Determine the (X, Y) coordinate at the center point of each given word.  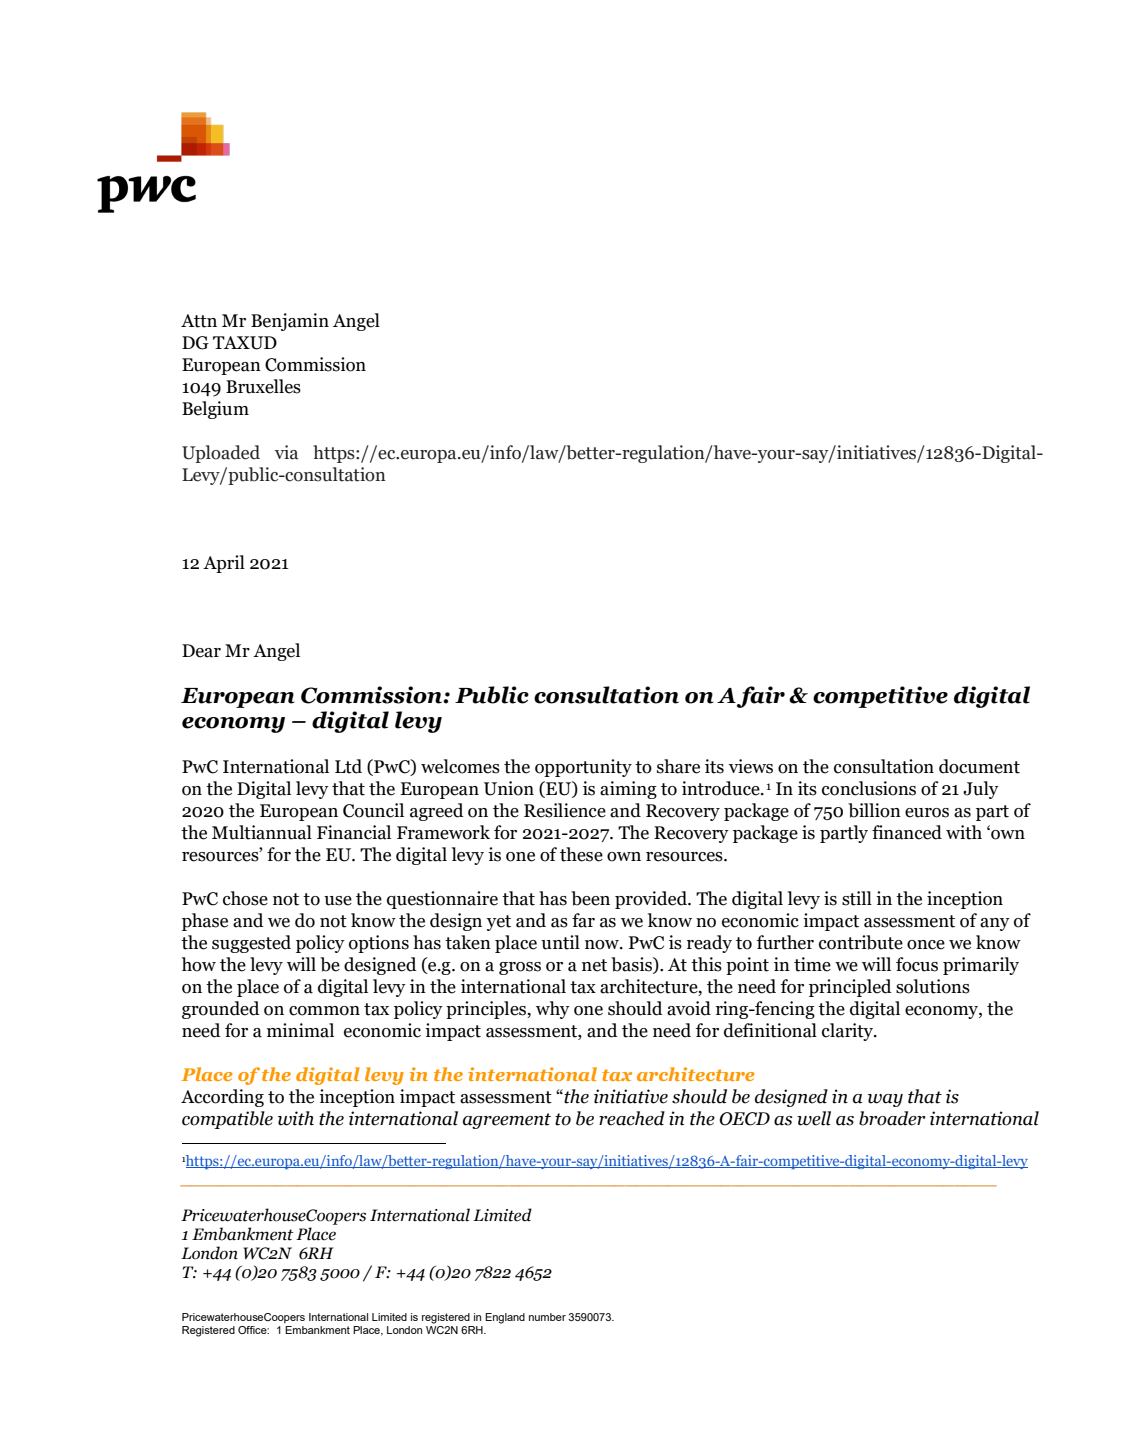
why (553, 1010)
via (286, 452)
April (224, 564)
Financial (354, 832)
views (751, 766)
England (505, 1318)
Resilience (565, 810)
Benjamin (290, 322)
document (979, 766)
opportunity (583, 768)
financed (907, 832)
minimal (300, 1030)
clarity (849, 1032)
